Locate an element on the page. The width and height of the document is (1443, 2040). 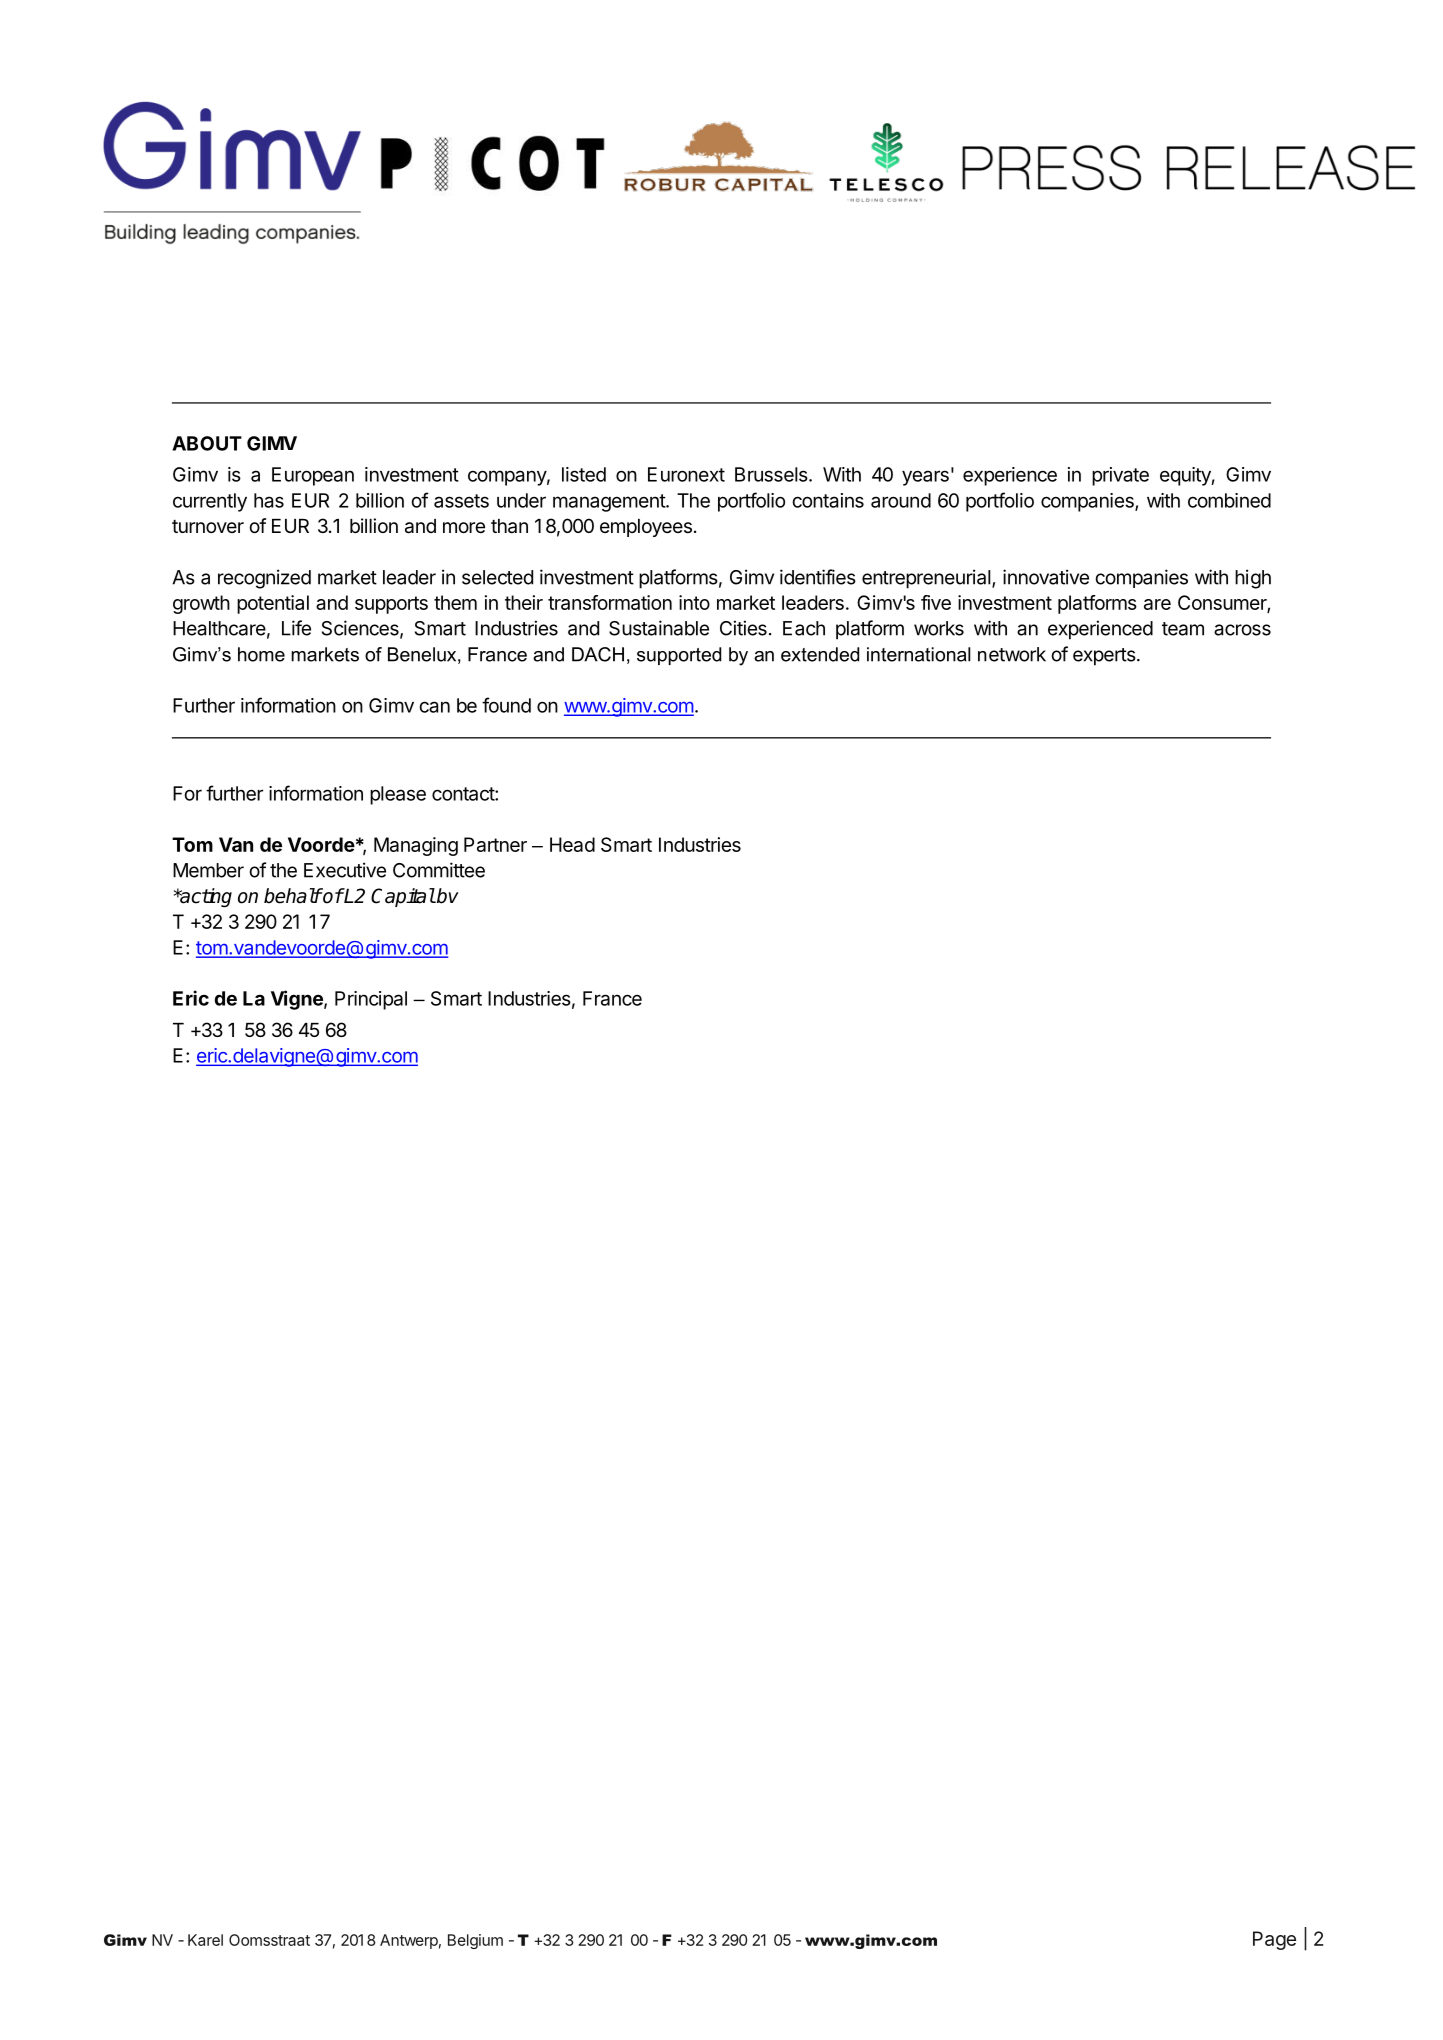
Brussels is located at coordinates (772, 474).
